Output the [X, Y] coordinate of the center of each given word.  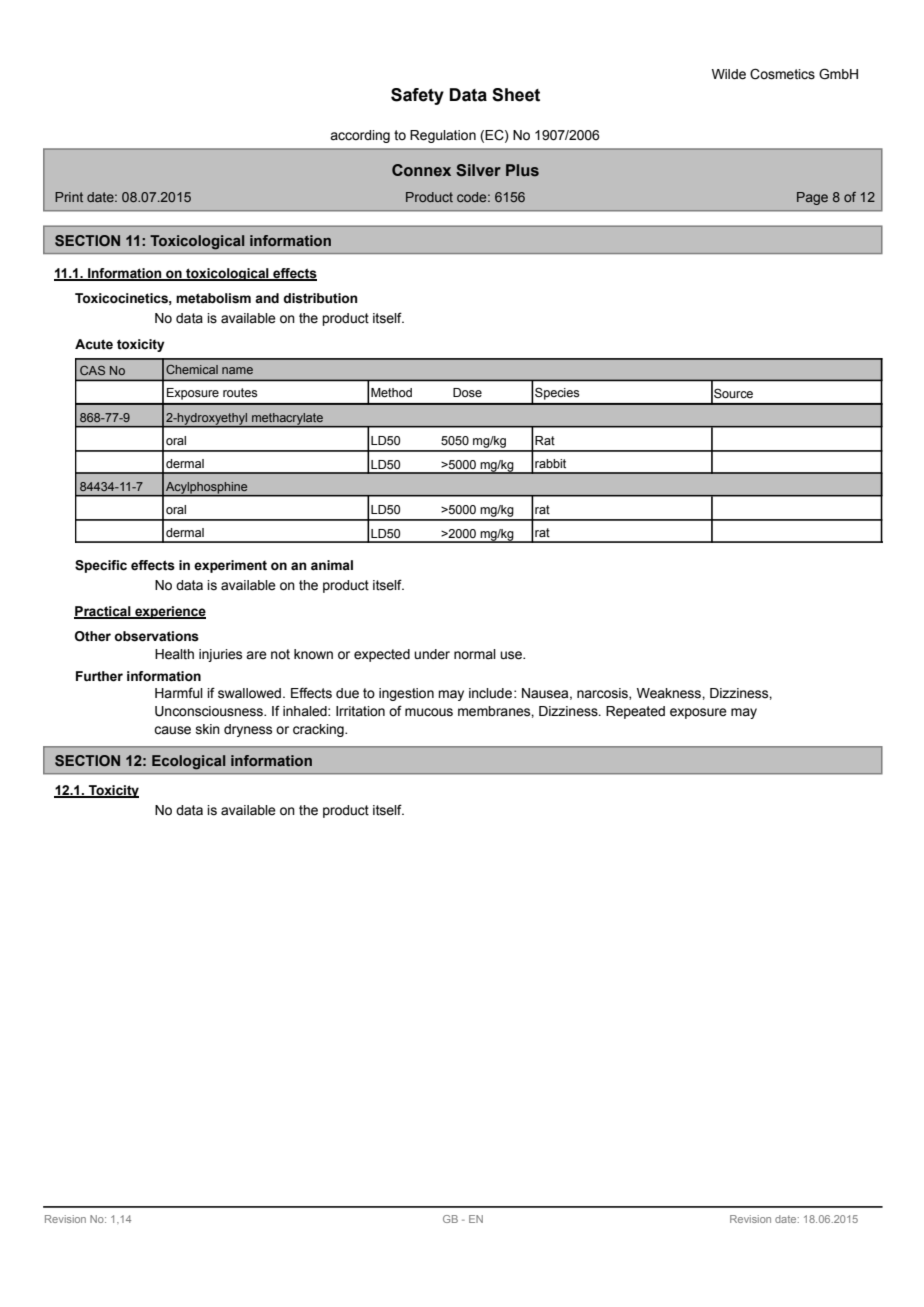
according [360, 136]
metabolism [213, 298]
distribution [320, 298]
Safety [417, 96]
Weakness [670, 693]
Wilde [729, 74]
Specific [101, 566]
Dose [467, 393]
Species [557, 394]
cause [172, 730]
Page [812, 198]
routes [240, 393]
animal [332, 565]
